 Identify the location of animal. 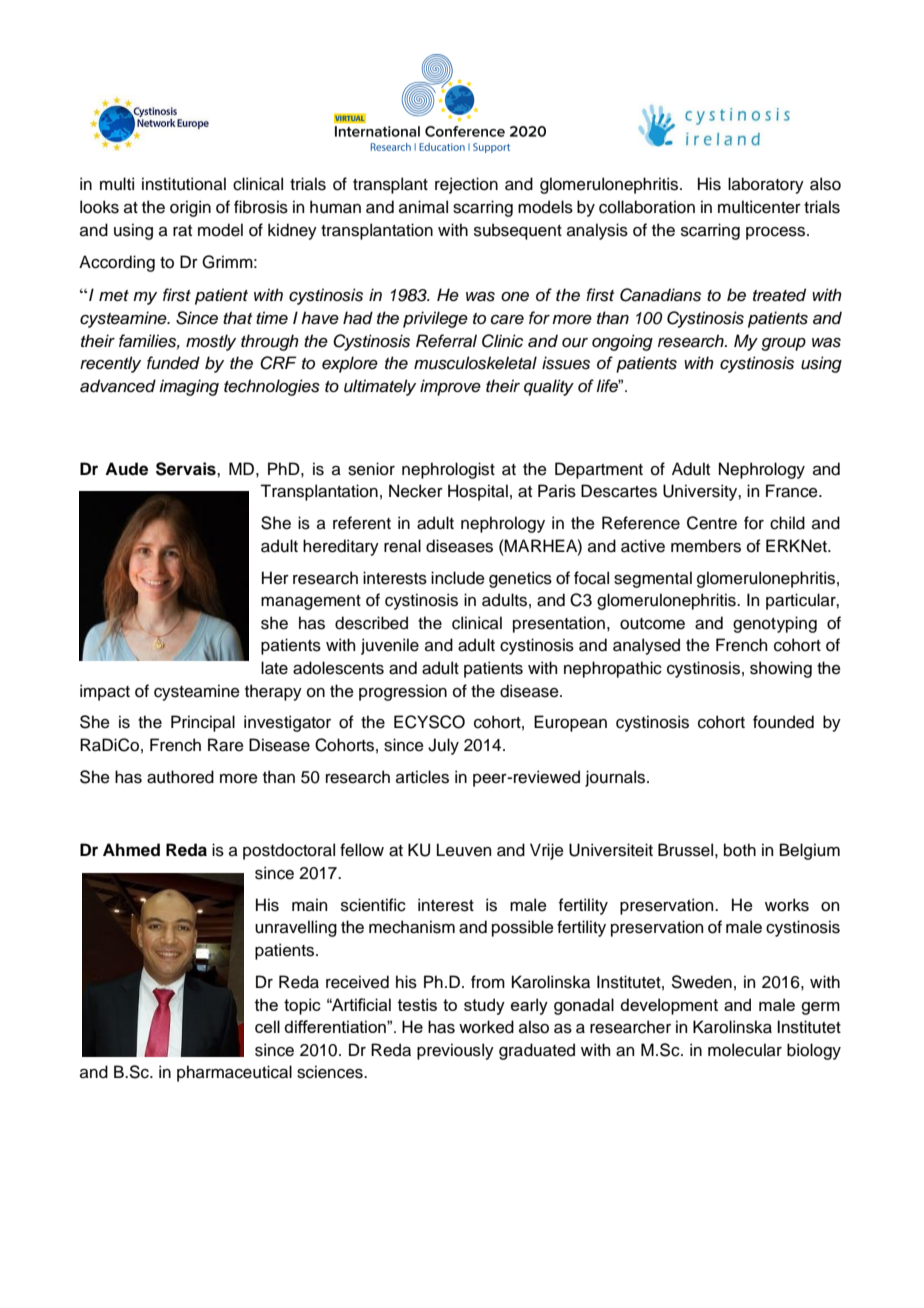
(423, 207).
